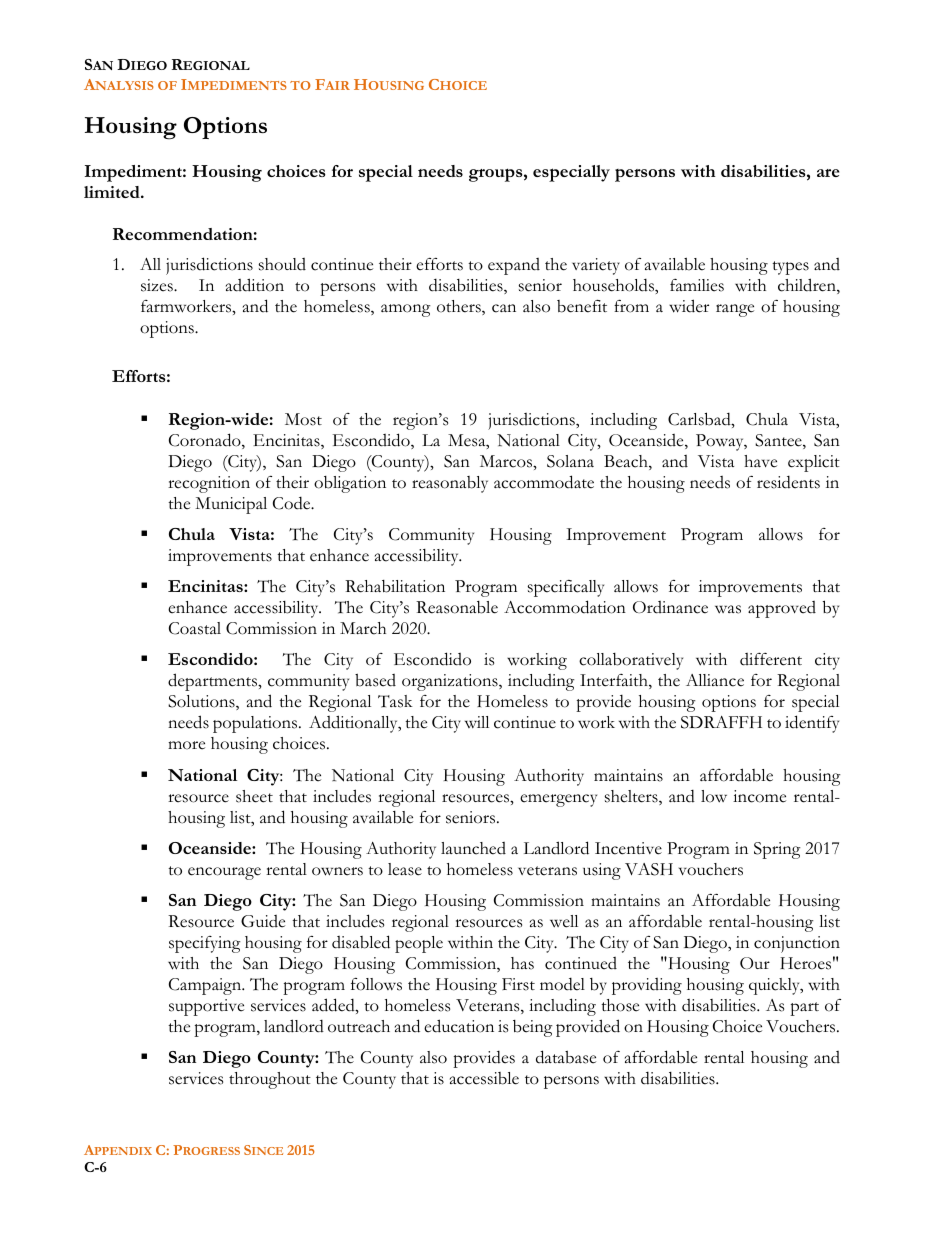 This screenshot has height=1233, width=952. What do you see at coordinates (254, 796) in the screenshot?
I see `sheet` at bounding box center [254, 796].
